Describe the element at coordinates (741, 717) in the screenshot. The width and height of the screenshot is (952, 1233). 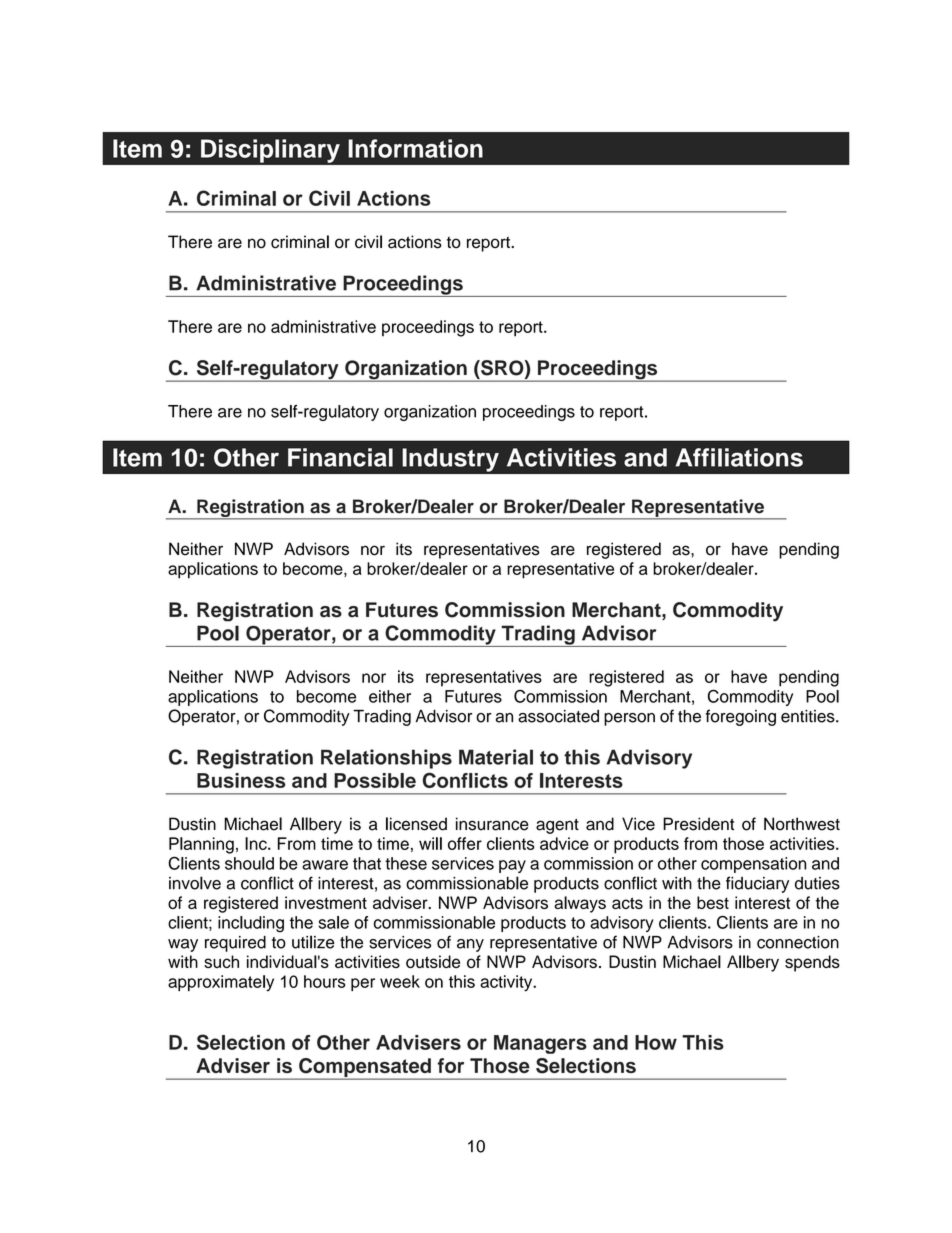
I see `foregoing` at that location.
